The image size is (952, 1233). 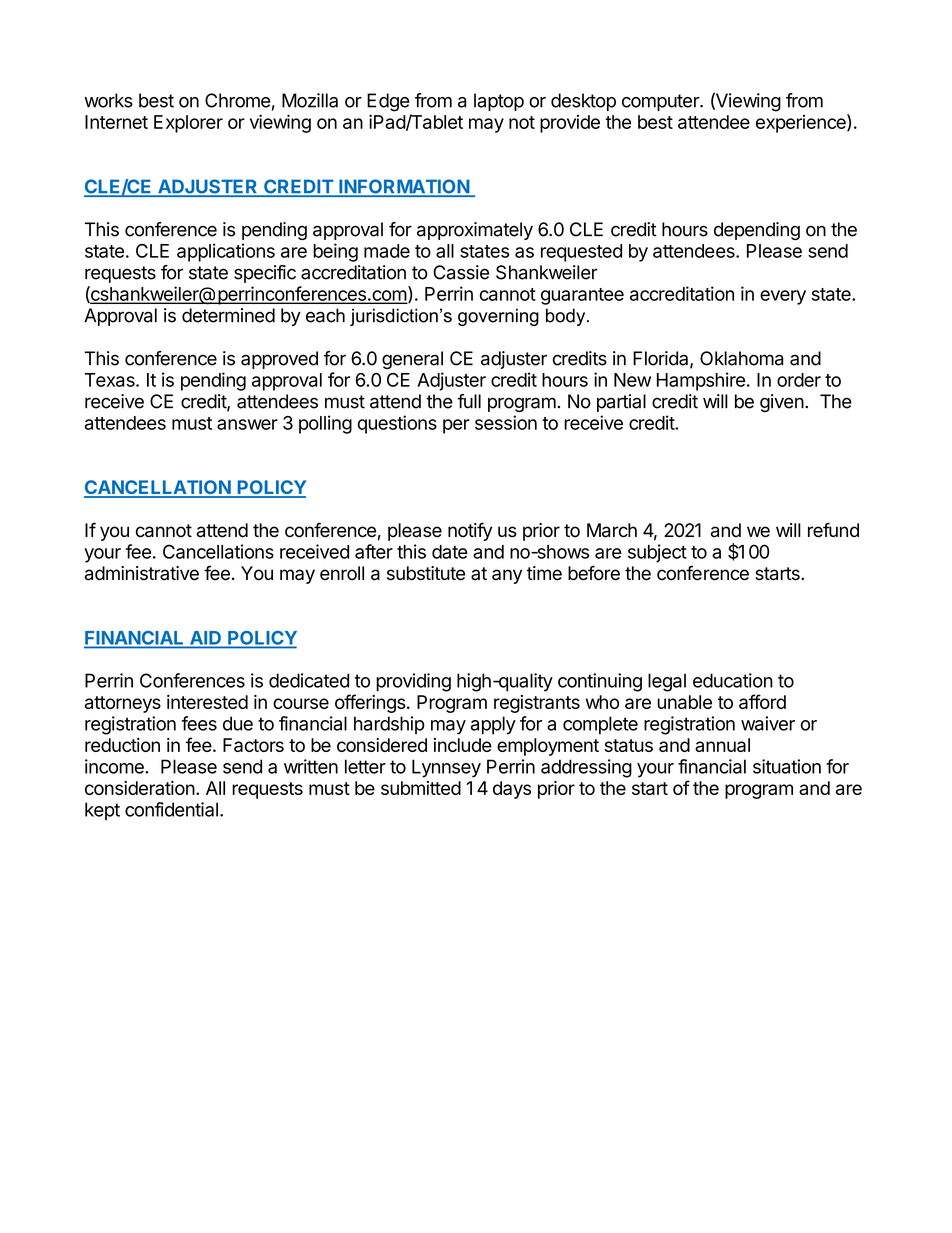 What do you see at coordinates (188, 124) in the page?
I see `Explorer` at bounding box center [188, 124].
